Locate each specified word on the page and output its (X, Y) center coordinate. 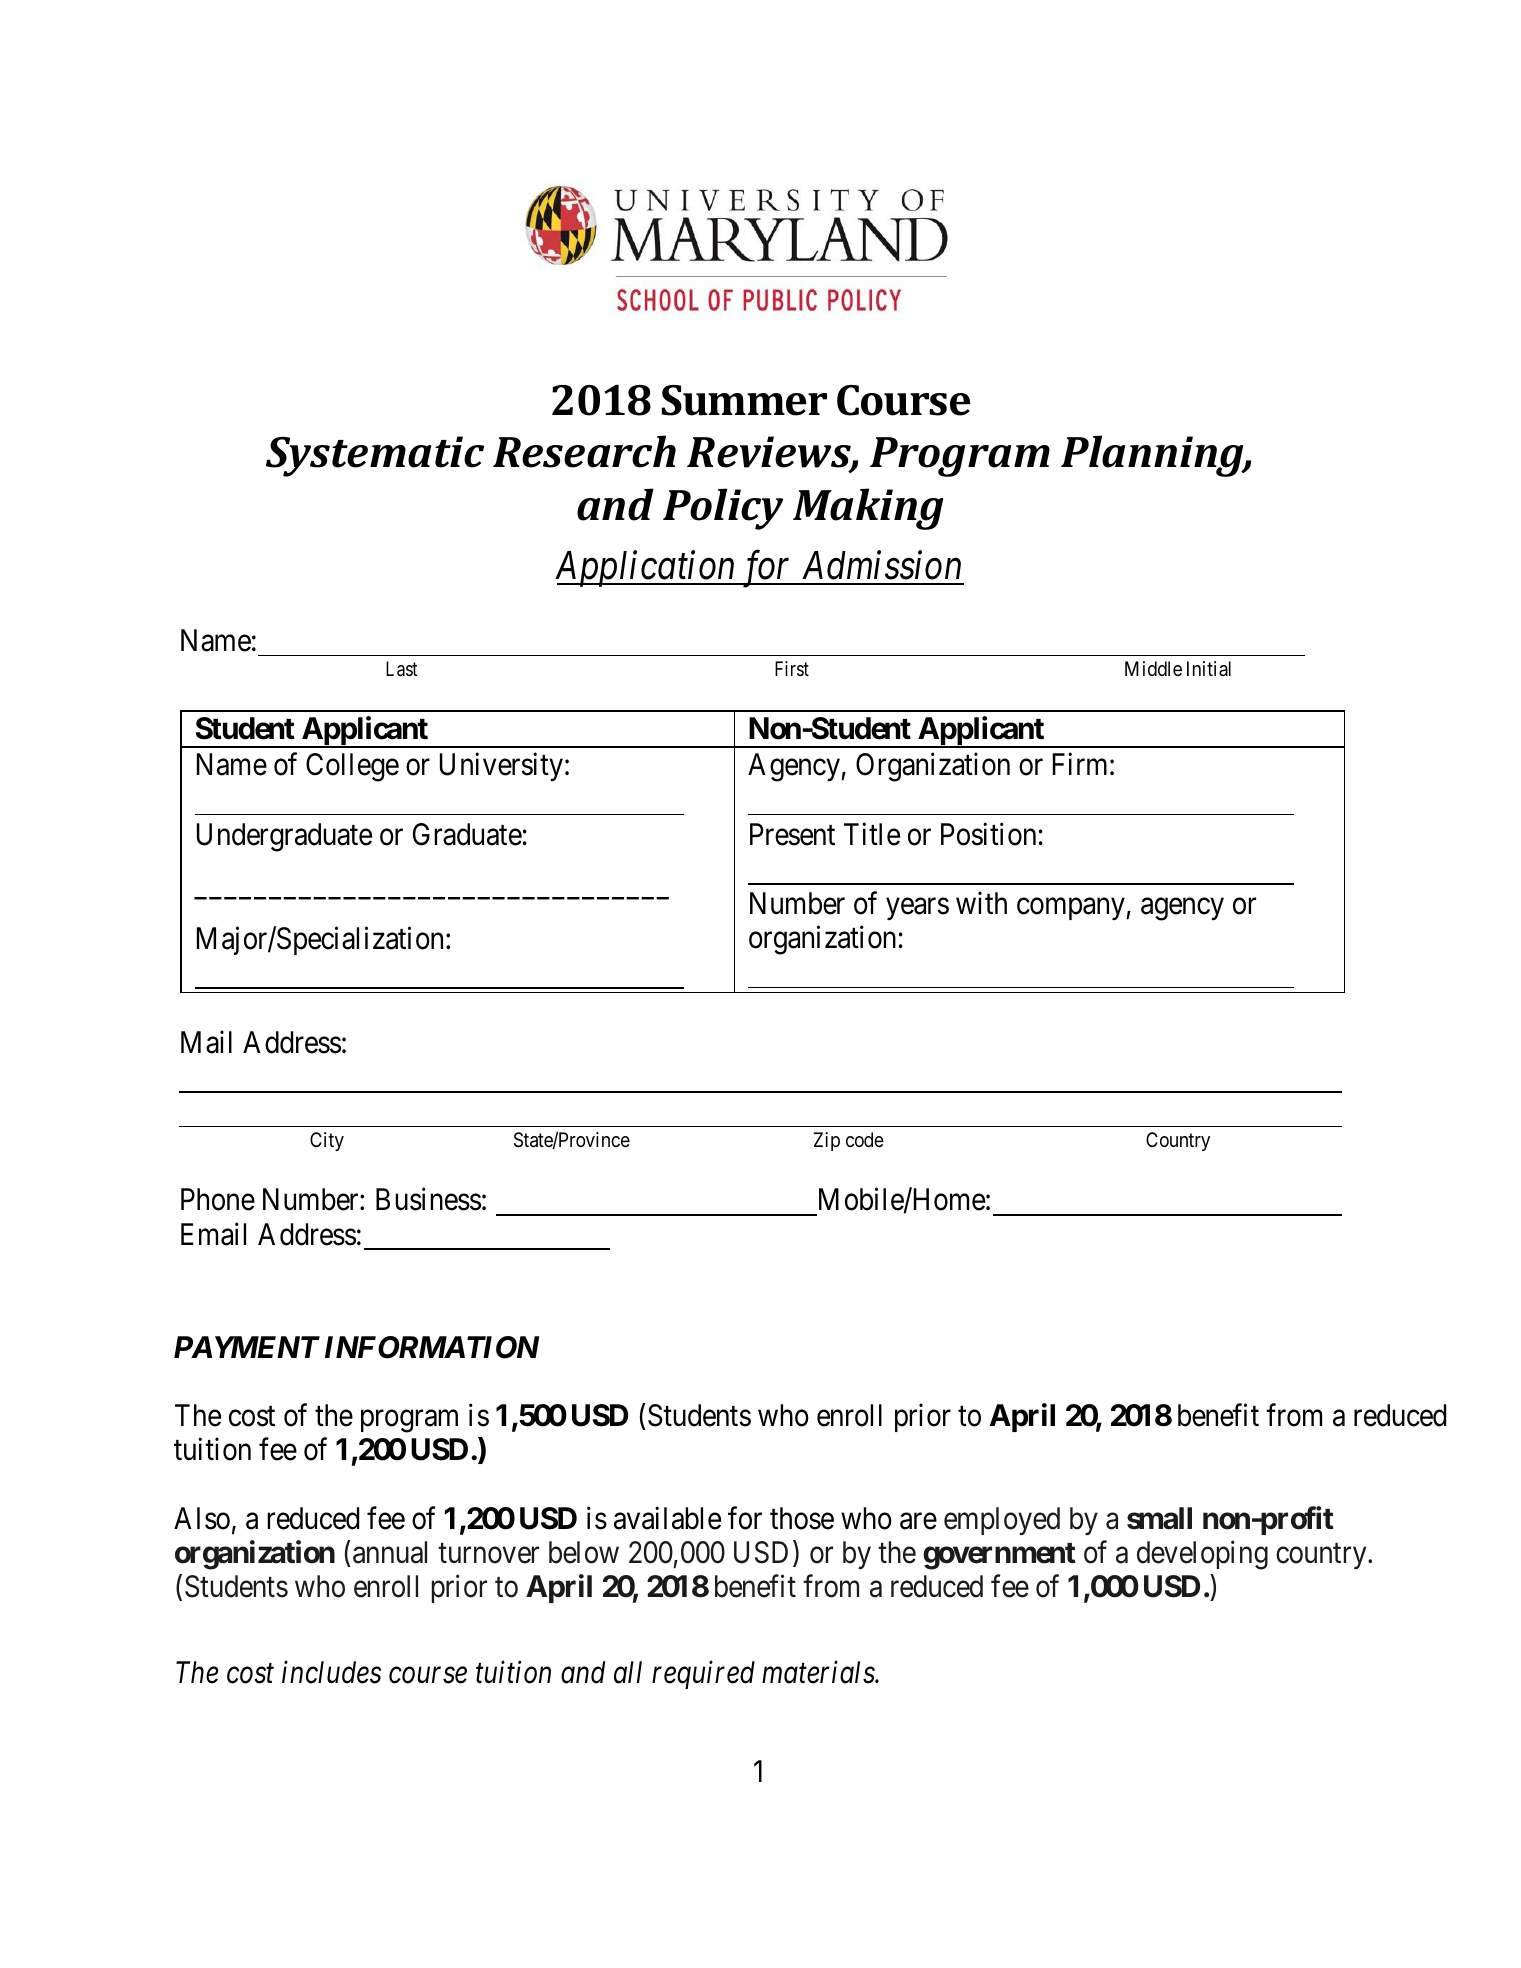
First (792, 668)
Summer (744, 400)
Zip (826, 1141)
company (1072, 909)
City (327, 1141)
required (703, 1675)
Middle (1153, 668)
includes (331, 1672)
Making (868, 509)
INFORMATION (432, 1347)
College (352, 767)
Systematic (375, 456)
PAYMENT (247, 1347)
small (1159, 1518)
